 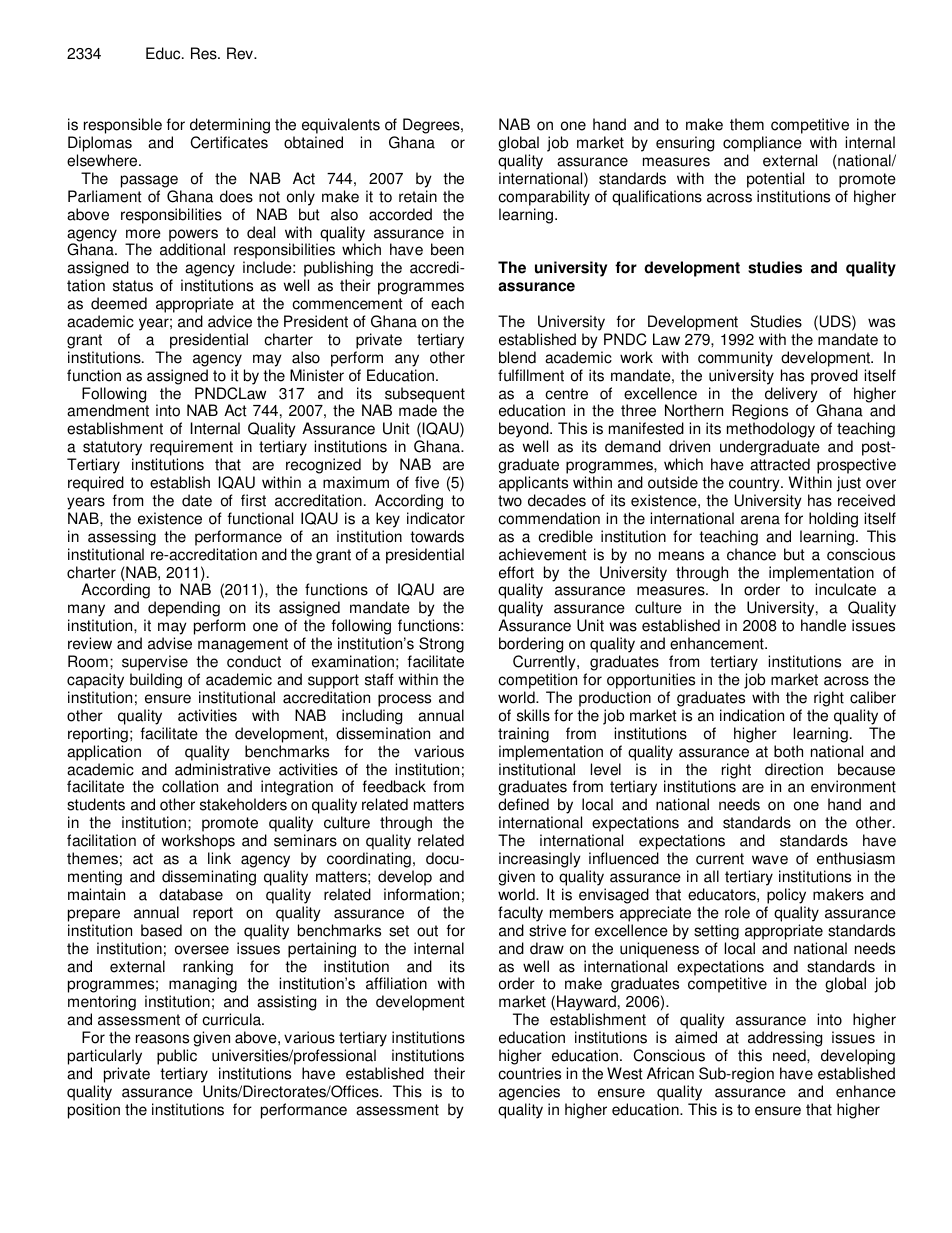 I want to click on inculcate, so click(x=845, y=589).
